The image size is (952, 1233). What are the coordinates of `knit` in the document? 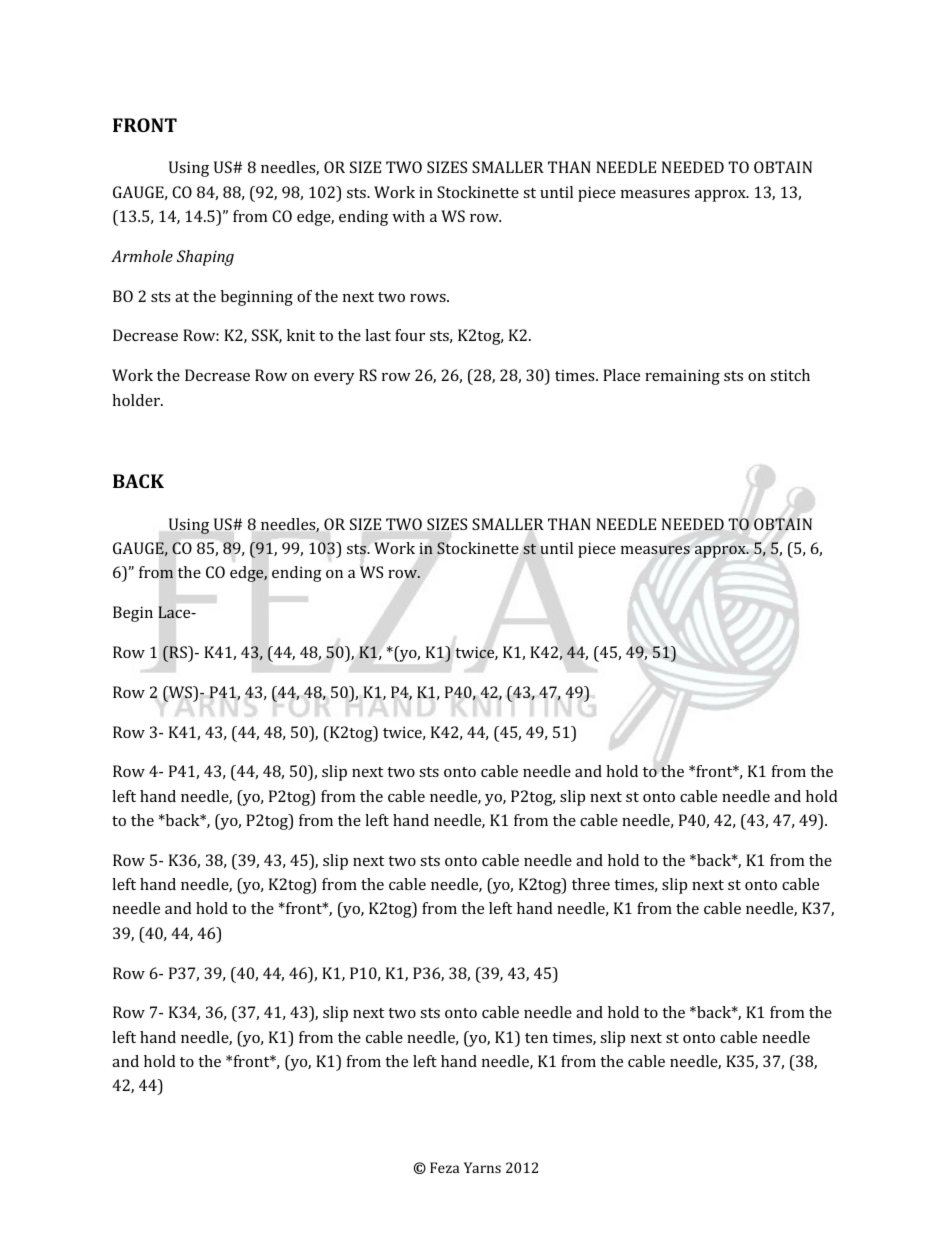 It's located at (301, 335).
